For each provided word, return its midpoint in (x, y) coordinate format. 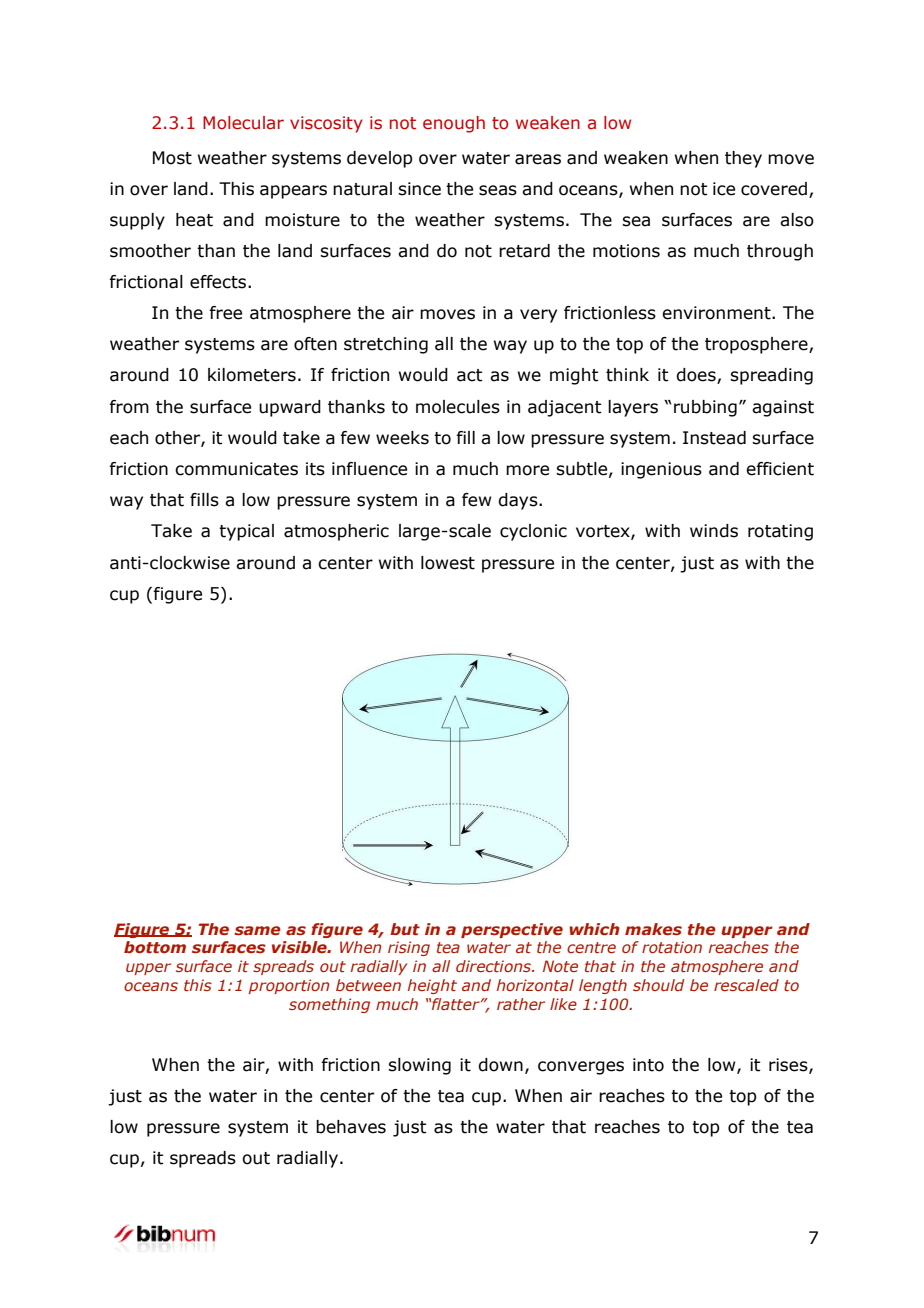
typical (246, 532)
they (743, 159)
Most (172, 158)
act (470, 375)
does (697, 376)
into (648, 1065)
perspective (512, 930)
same (257, 930)
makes (653, 929)
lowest (448, 563)
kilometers (252, 375)
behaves (351, 1127)
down (500, 1065)
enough (454, 124)
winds (714, 531)
